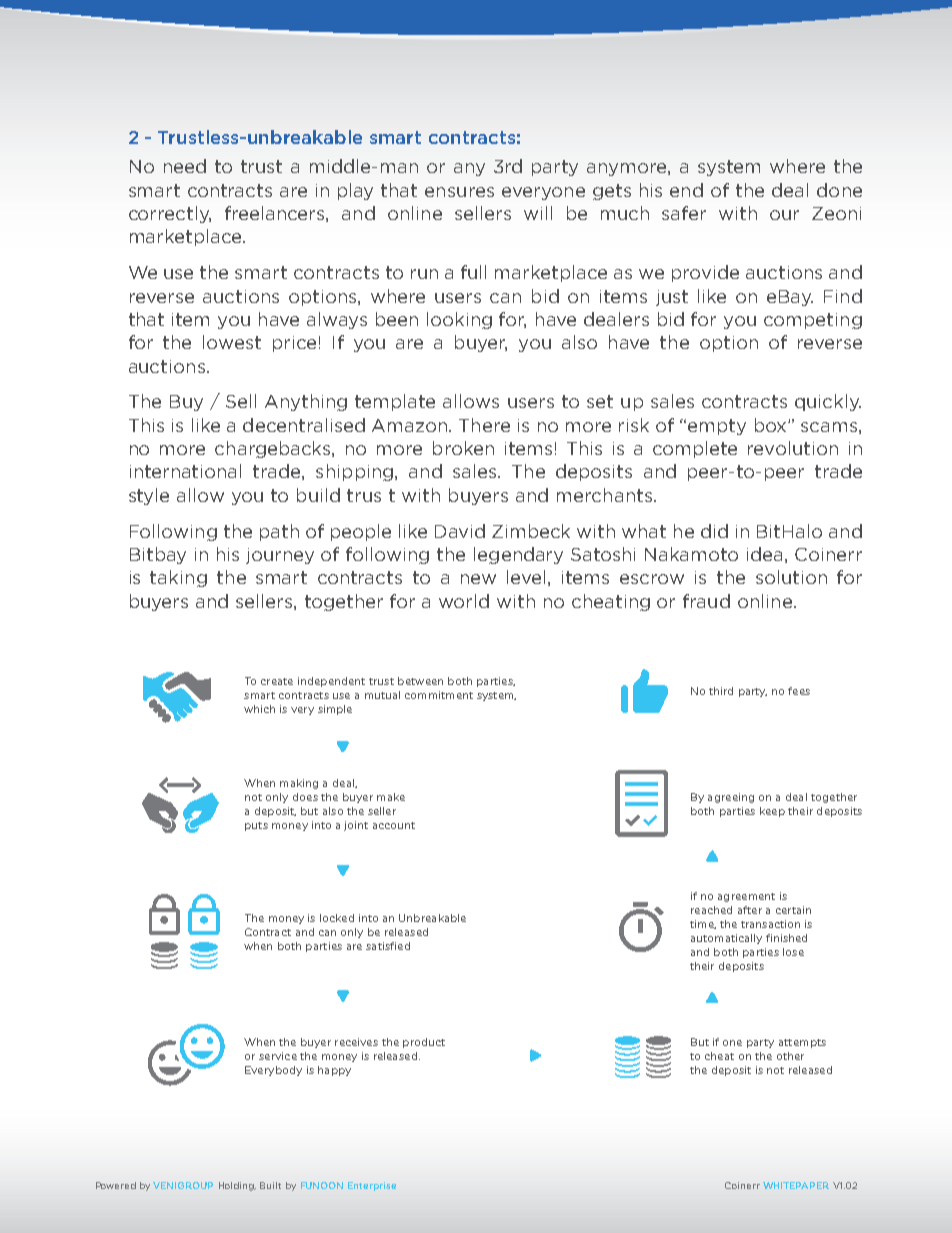  Describe the element at coordinates (259, 709) in the screenshot. I see `which` at that location.
